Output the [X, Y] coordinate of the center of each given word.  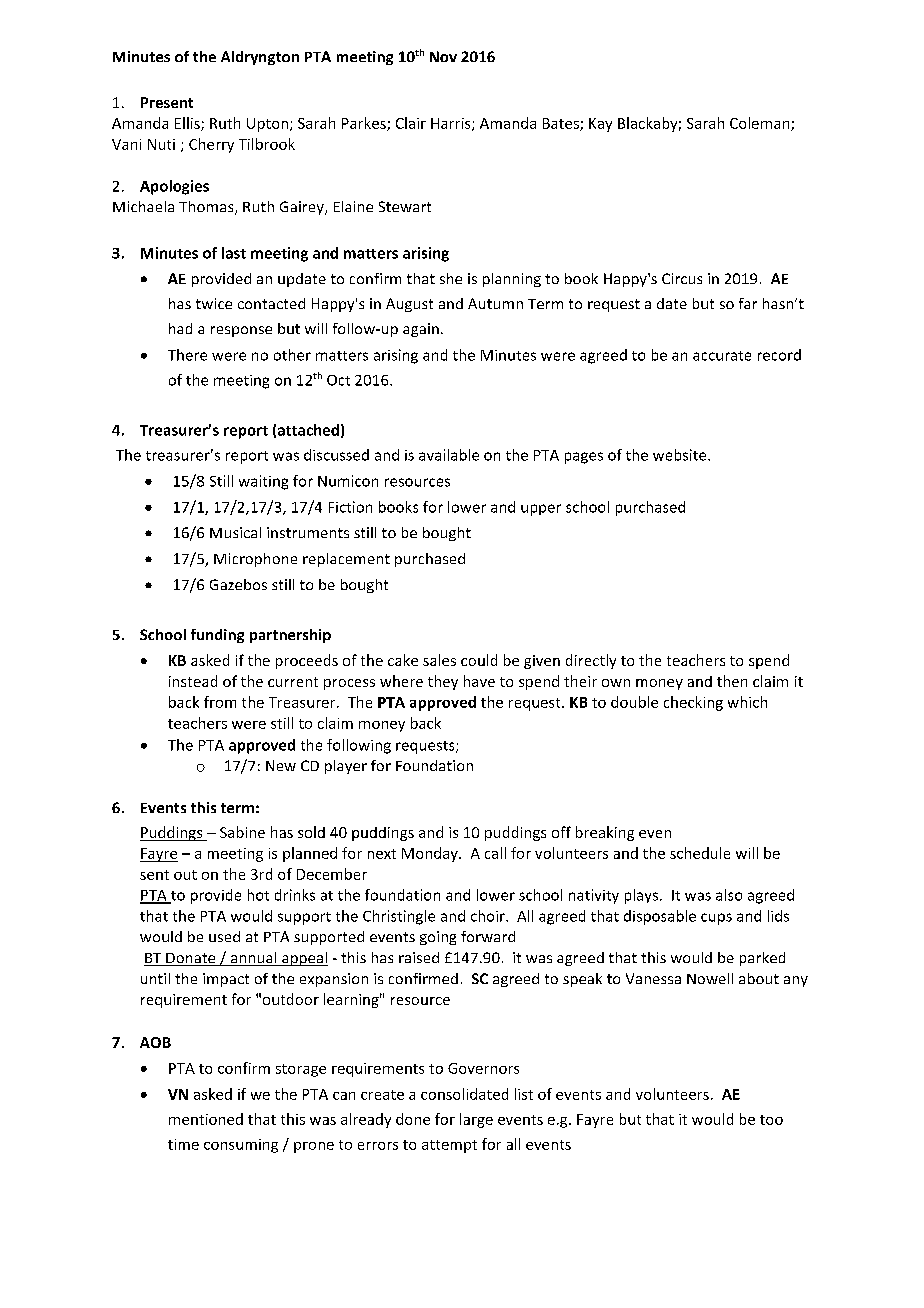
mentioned [206, 1119]
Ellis [188, 124]
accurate [722, 356]
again [421, 330]
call [495, 853]
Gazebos [238, 584]
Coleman [761, 124]
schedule [700, 853]
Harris [452, 124]
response [241, 331]
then [732, 681]
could [479, 660]
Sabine [242, 832]
